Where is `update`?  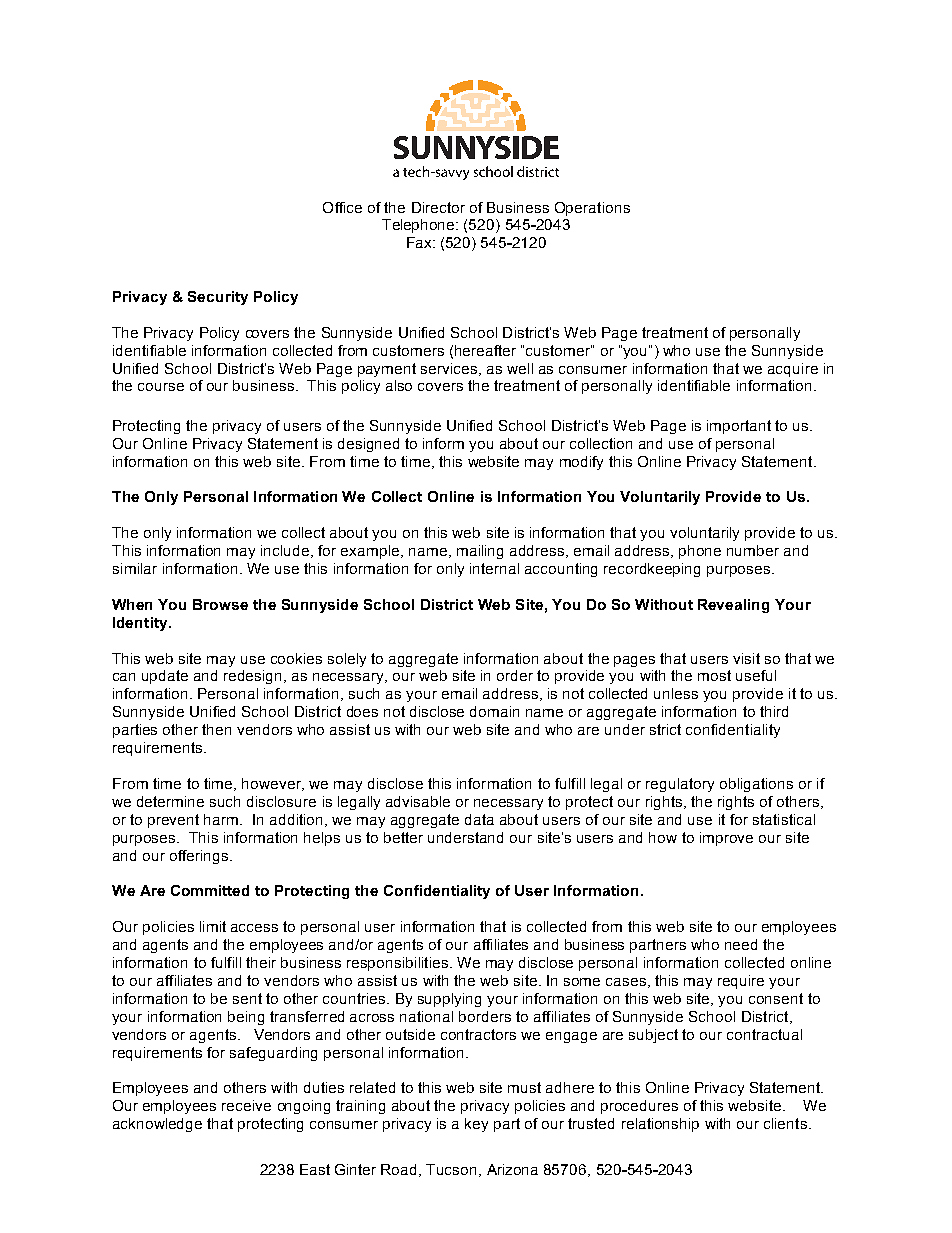 update is located at coordinates (165, 677).
